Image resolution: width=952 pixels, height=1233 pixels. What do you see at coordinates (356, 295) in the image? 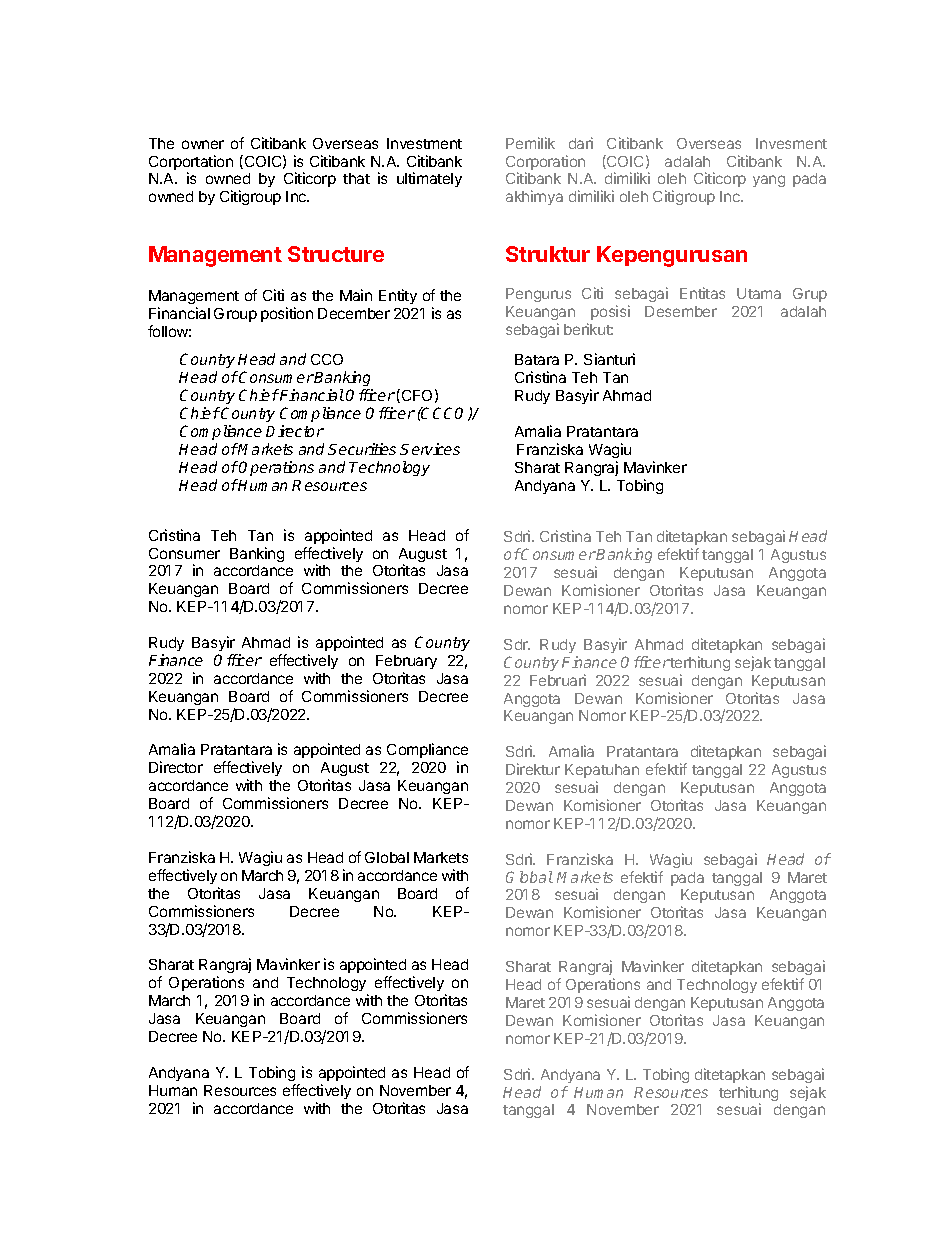
I see `Main` at bounding box center [356, 295].
